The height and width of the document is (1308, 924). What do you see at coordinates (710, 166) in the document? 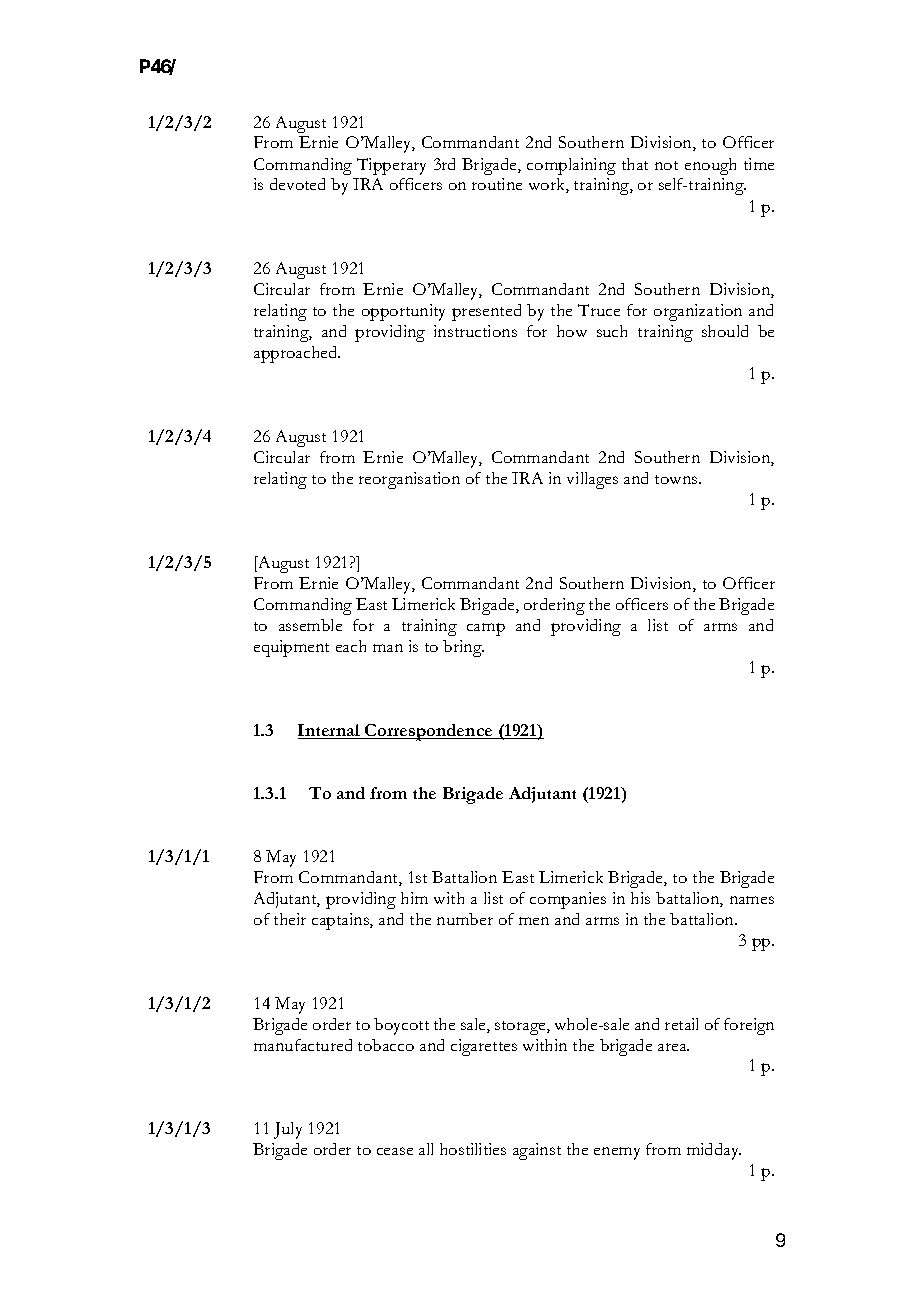
I see `enough` at bounding box center [710, 166].
